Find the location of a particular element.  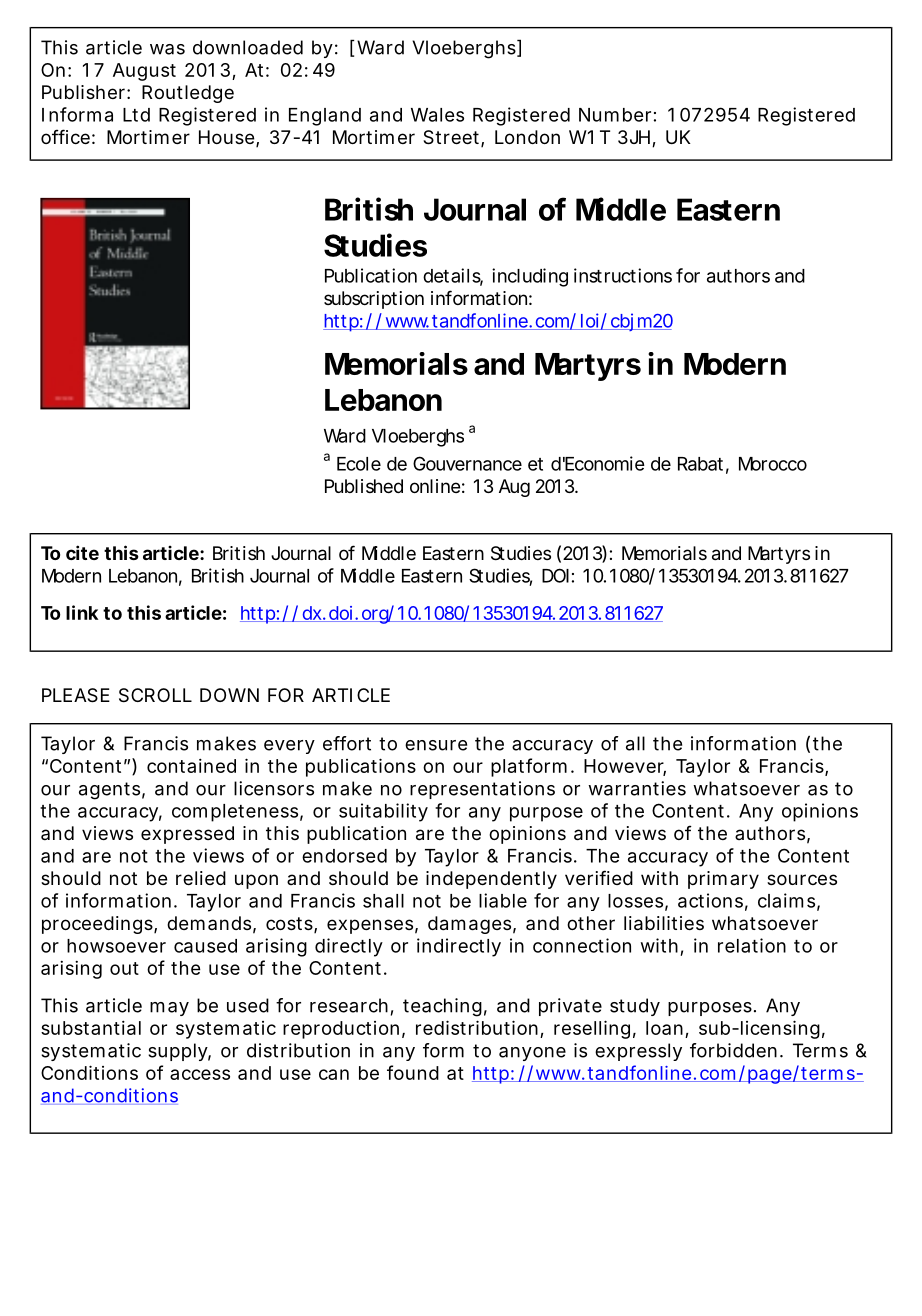

Number is located at coordinates (615, 115).
